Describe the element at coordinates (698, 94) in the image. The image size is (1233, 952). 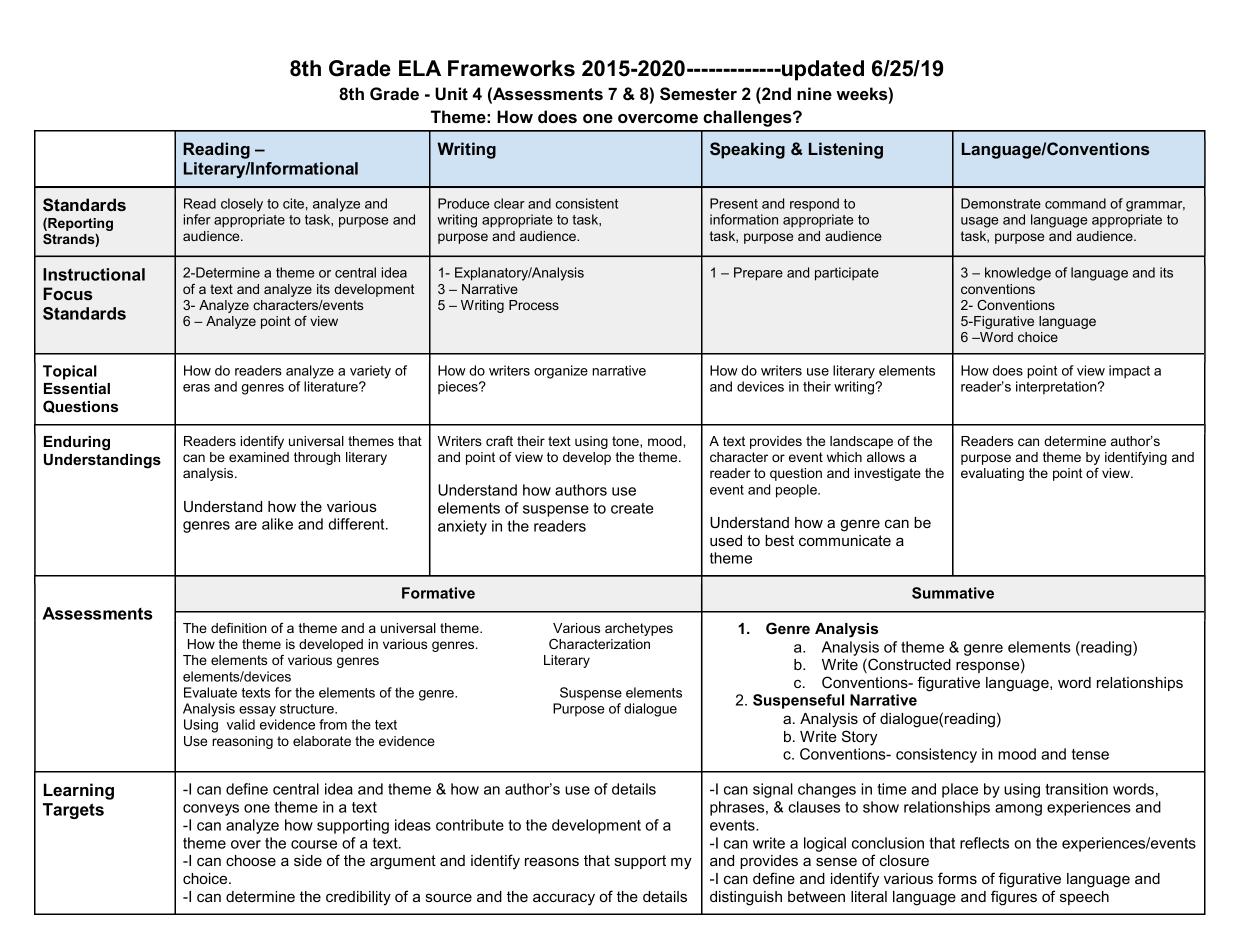
I see `Semester` at that location.
